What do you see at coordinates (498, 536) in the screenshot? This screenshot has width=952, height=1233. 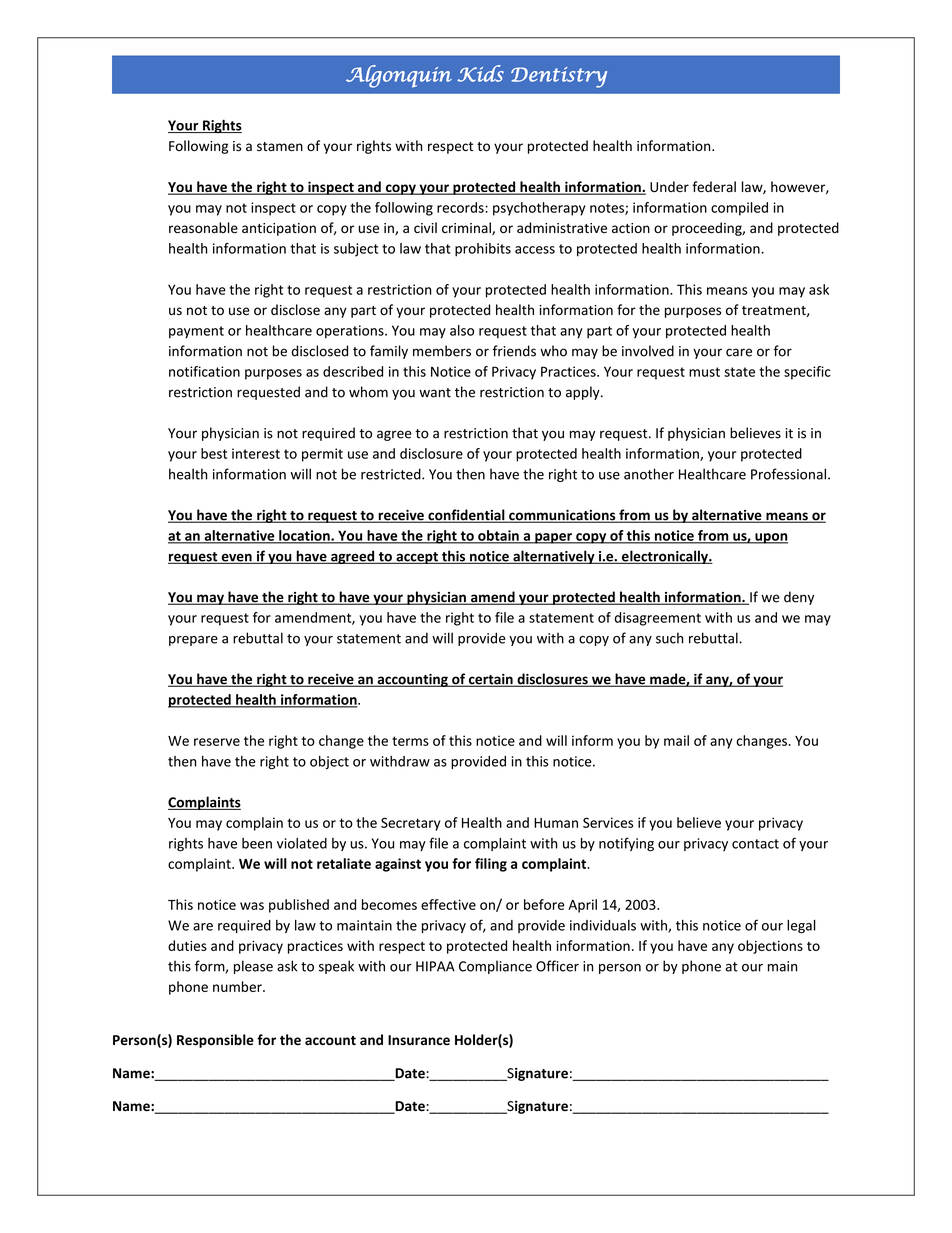 I see `obtain` at bounding box center [498, 536].
